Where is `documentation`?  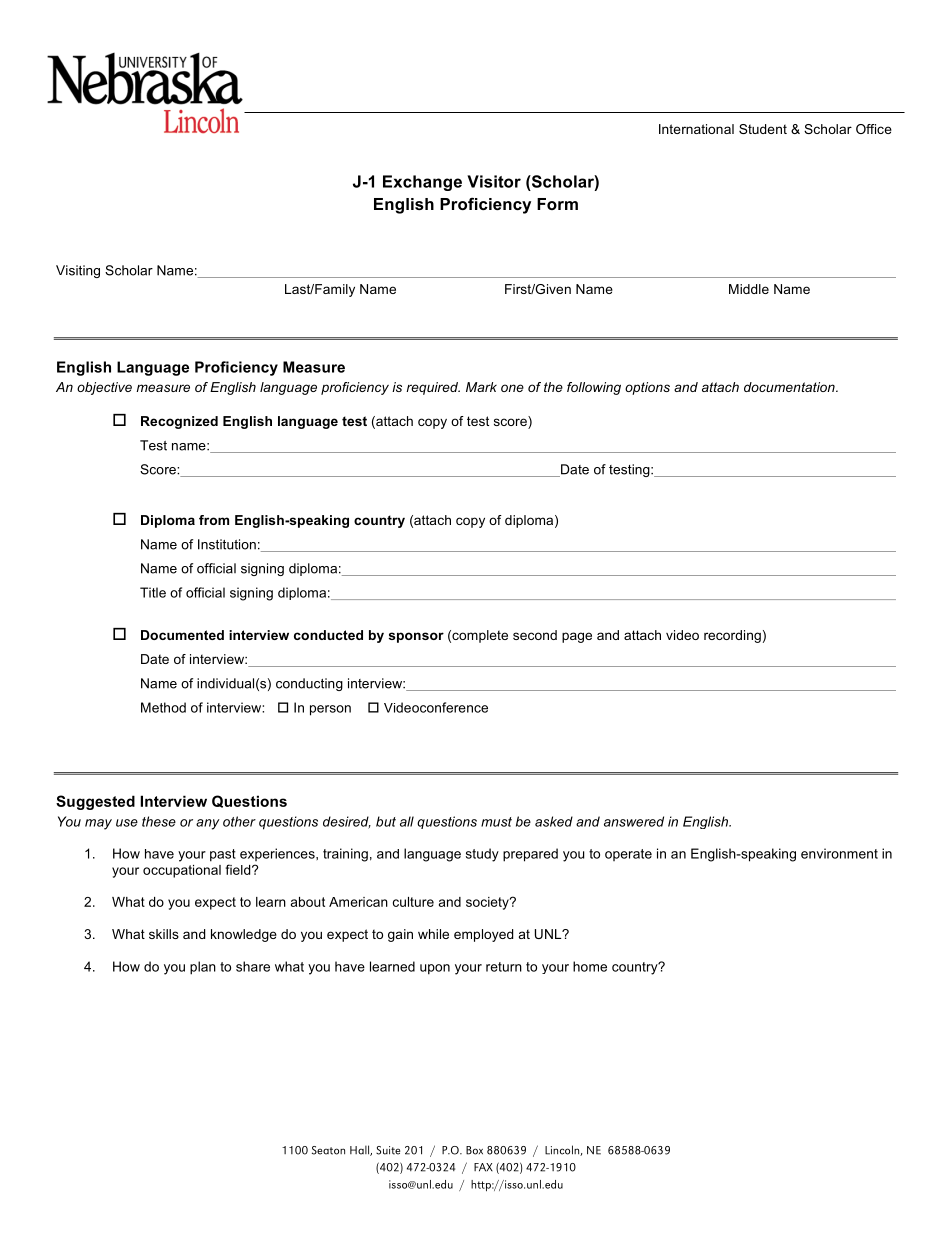
documentation is located at coordinates (790, 387).
